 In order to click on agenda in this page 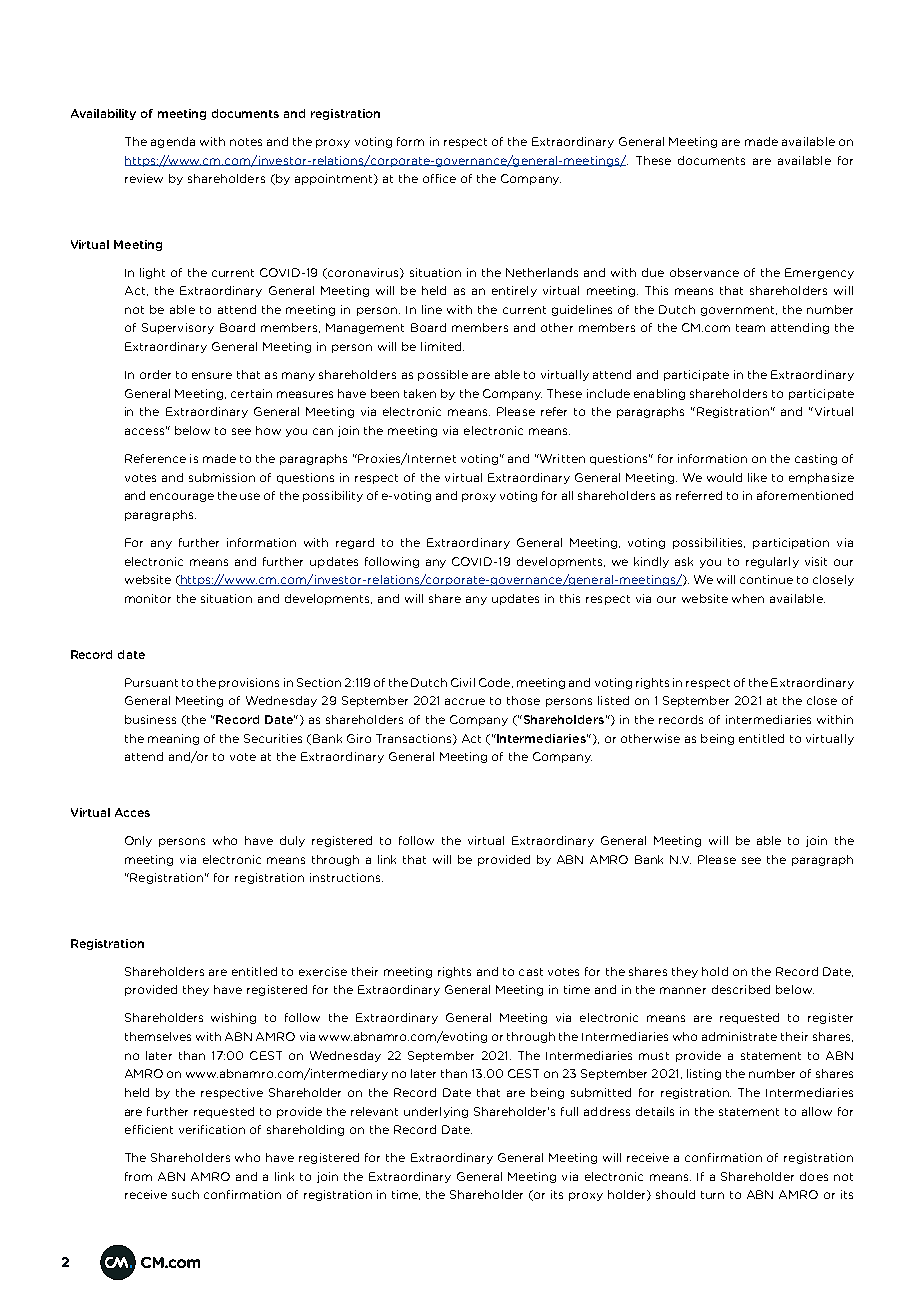, I will do `click(173, 142)`.
